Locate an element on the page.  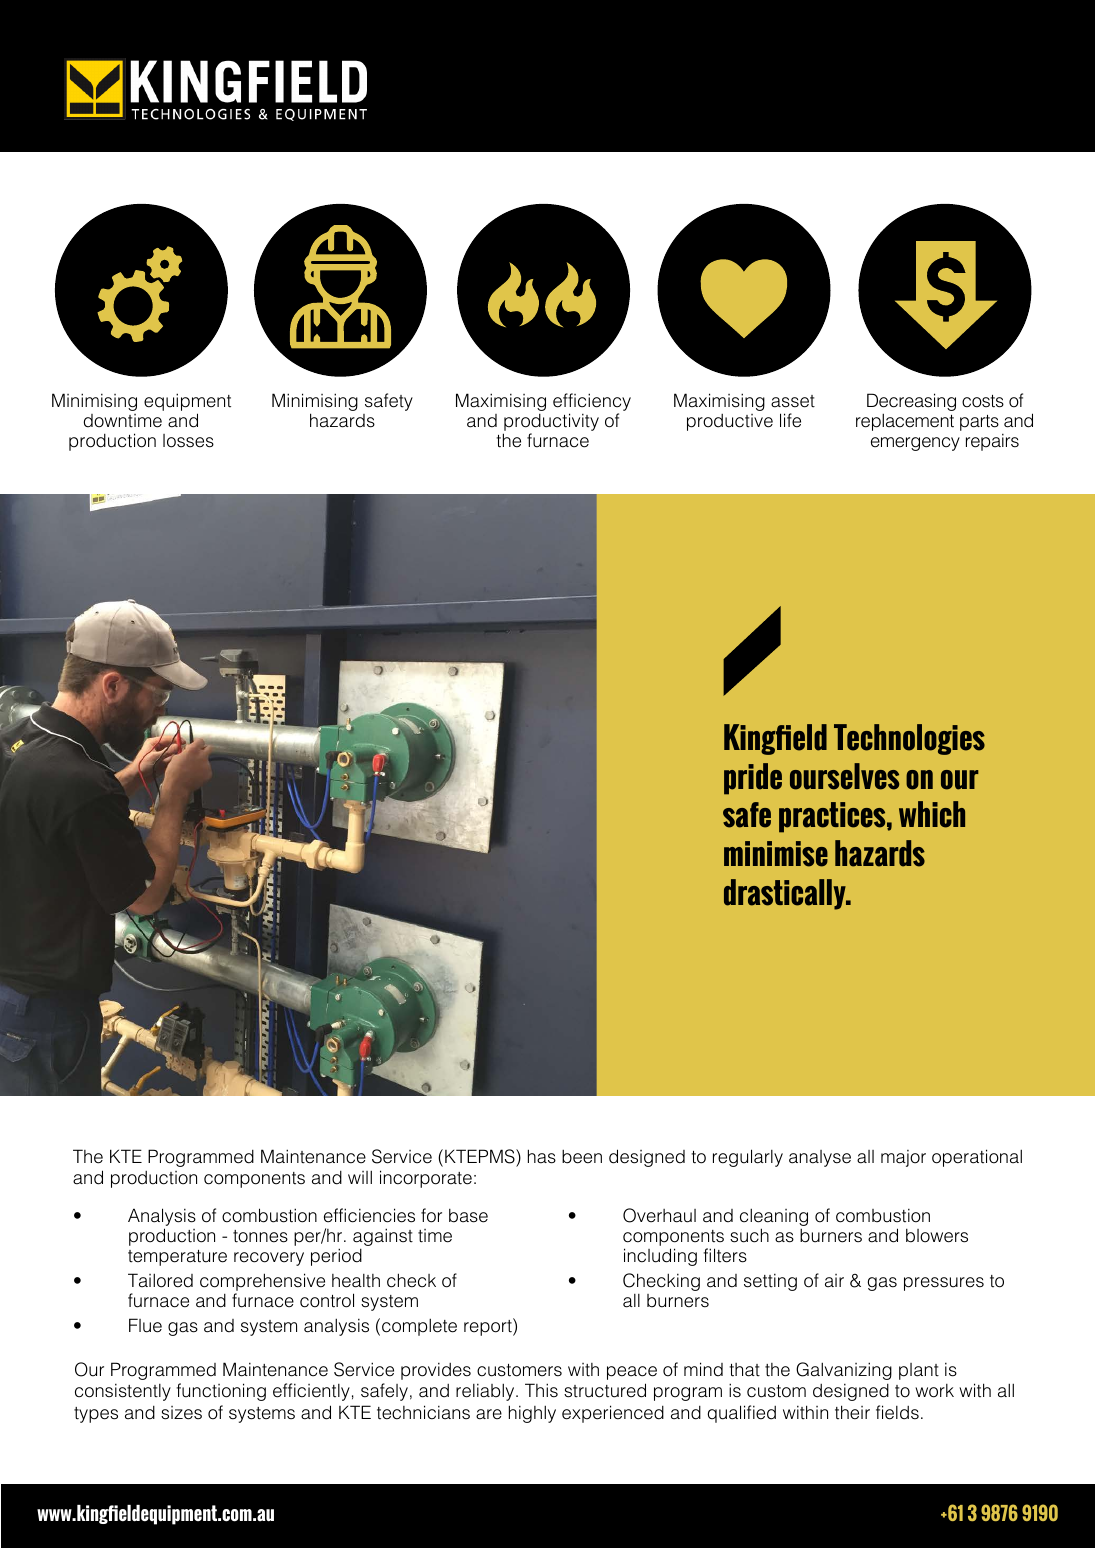
ourselves is located at coordinates (844, 776).
